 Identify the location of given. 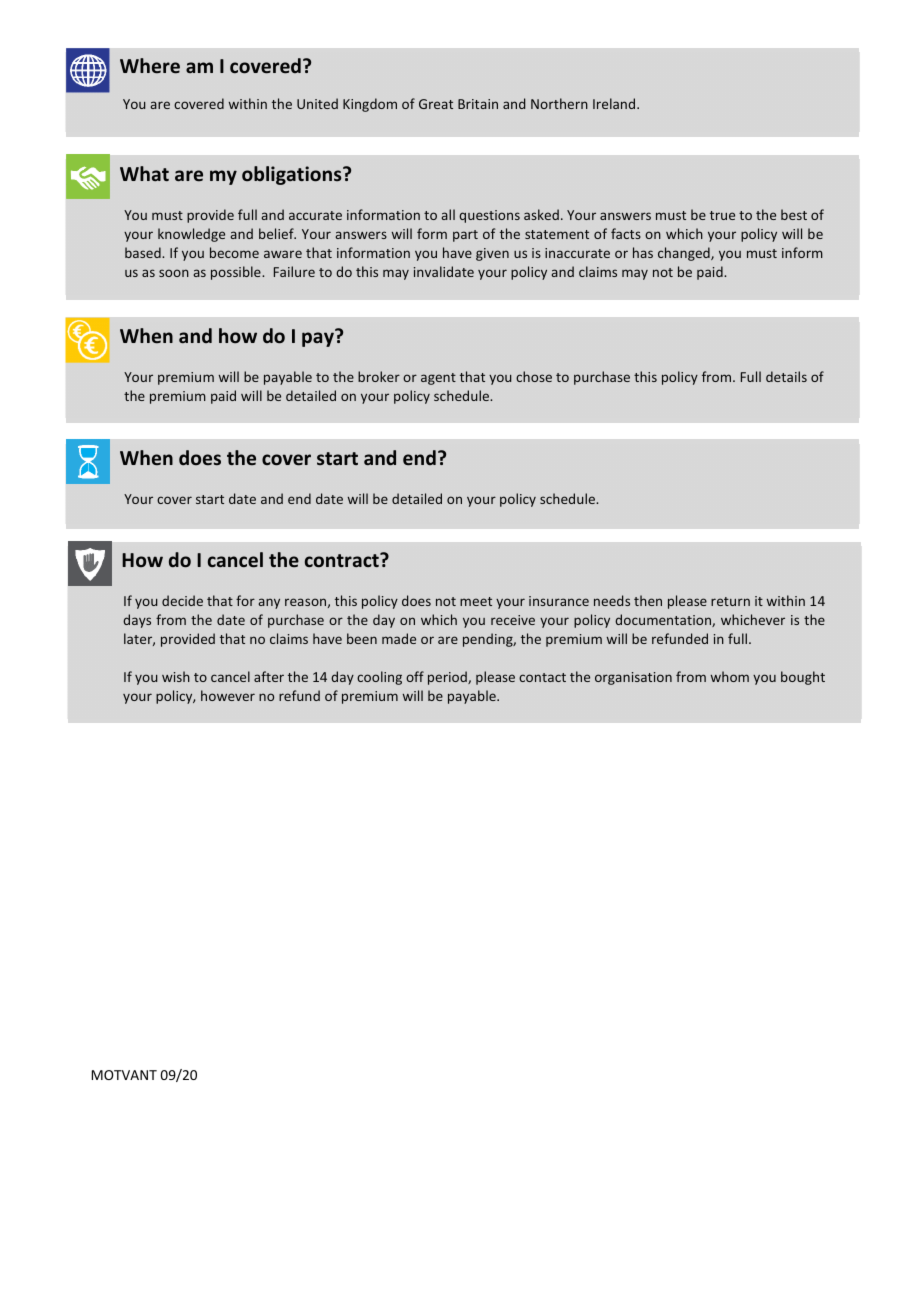
(492, 254).
